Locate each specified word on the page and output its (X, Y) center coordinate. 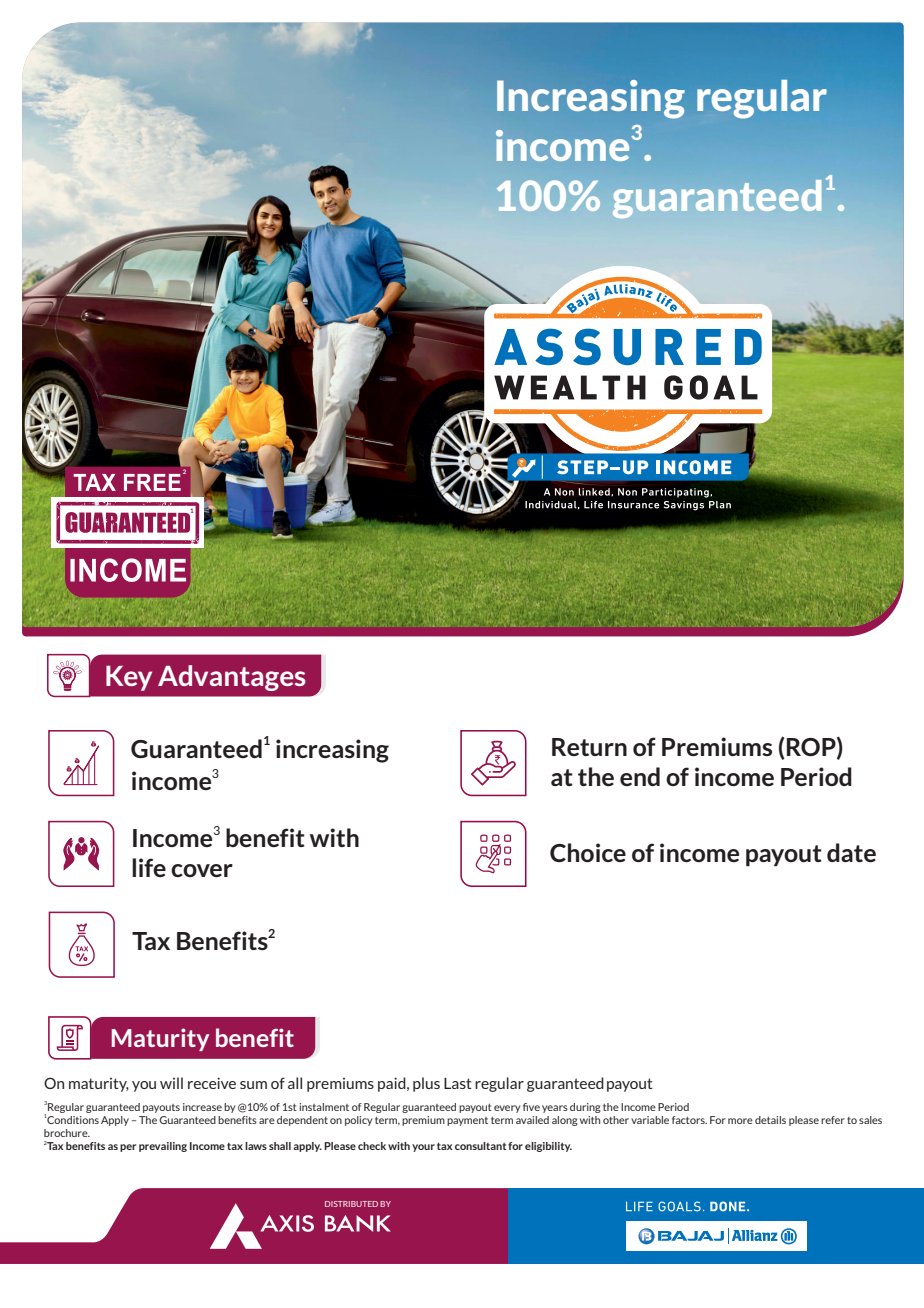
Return (589, 747)
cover (202, 870)
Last (458, 1083)
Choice (588, 852)
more (740, 1121)
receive (212, 1083)
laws (256, 1146)
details (770, 1120)
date (851, 852)
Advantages (232, 678)
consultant (481, 1146)
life (149, 867)
